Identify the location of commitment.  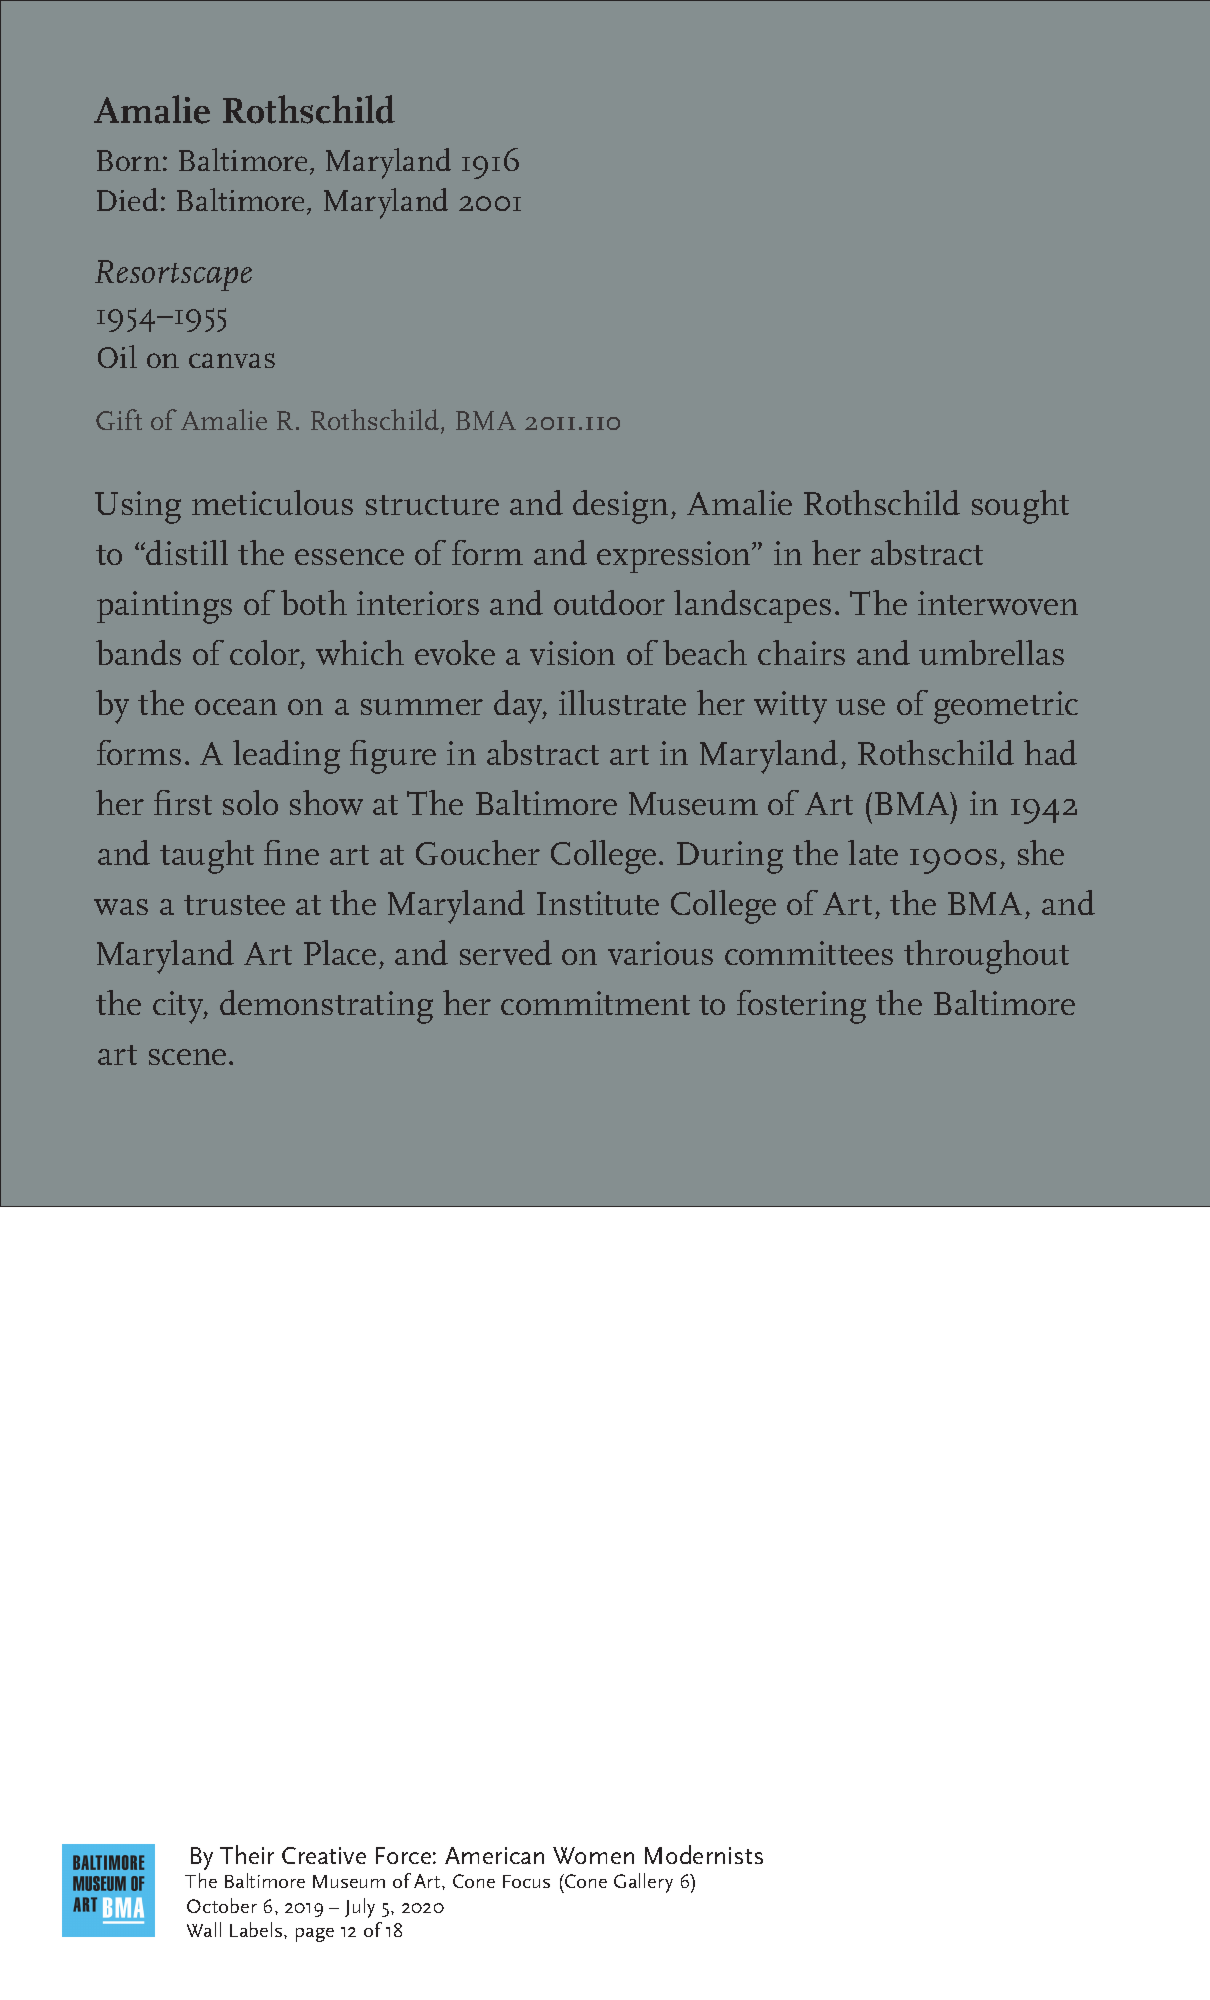
(595, 1003).
